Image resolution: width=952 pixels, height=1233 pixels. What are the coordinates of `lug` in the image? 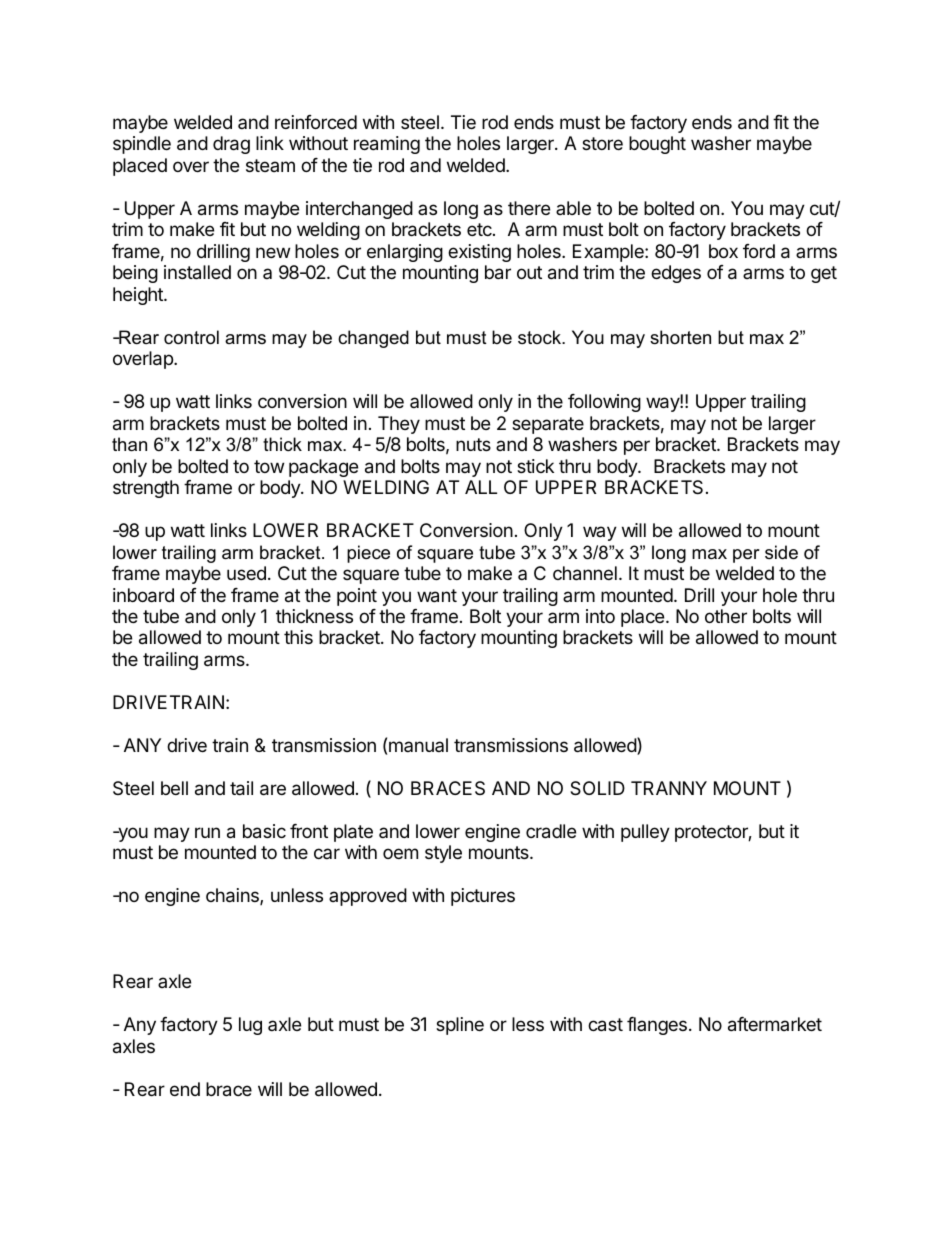 It's located at (250, 1026).
